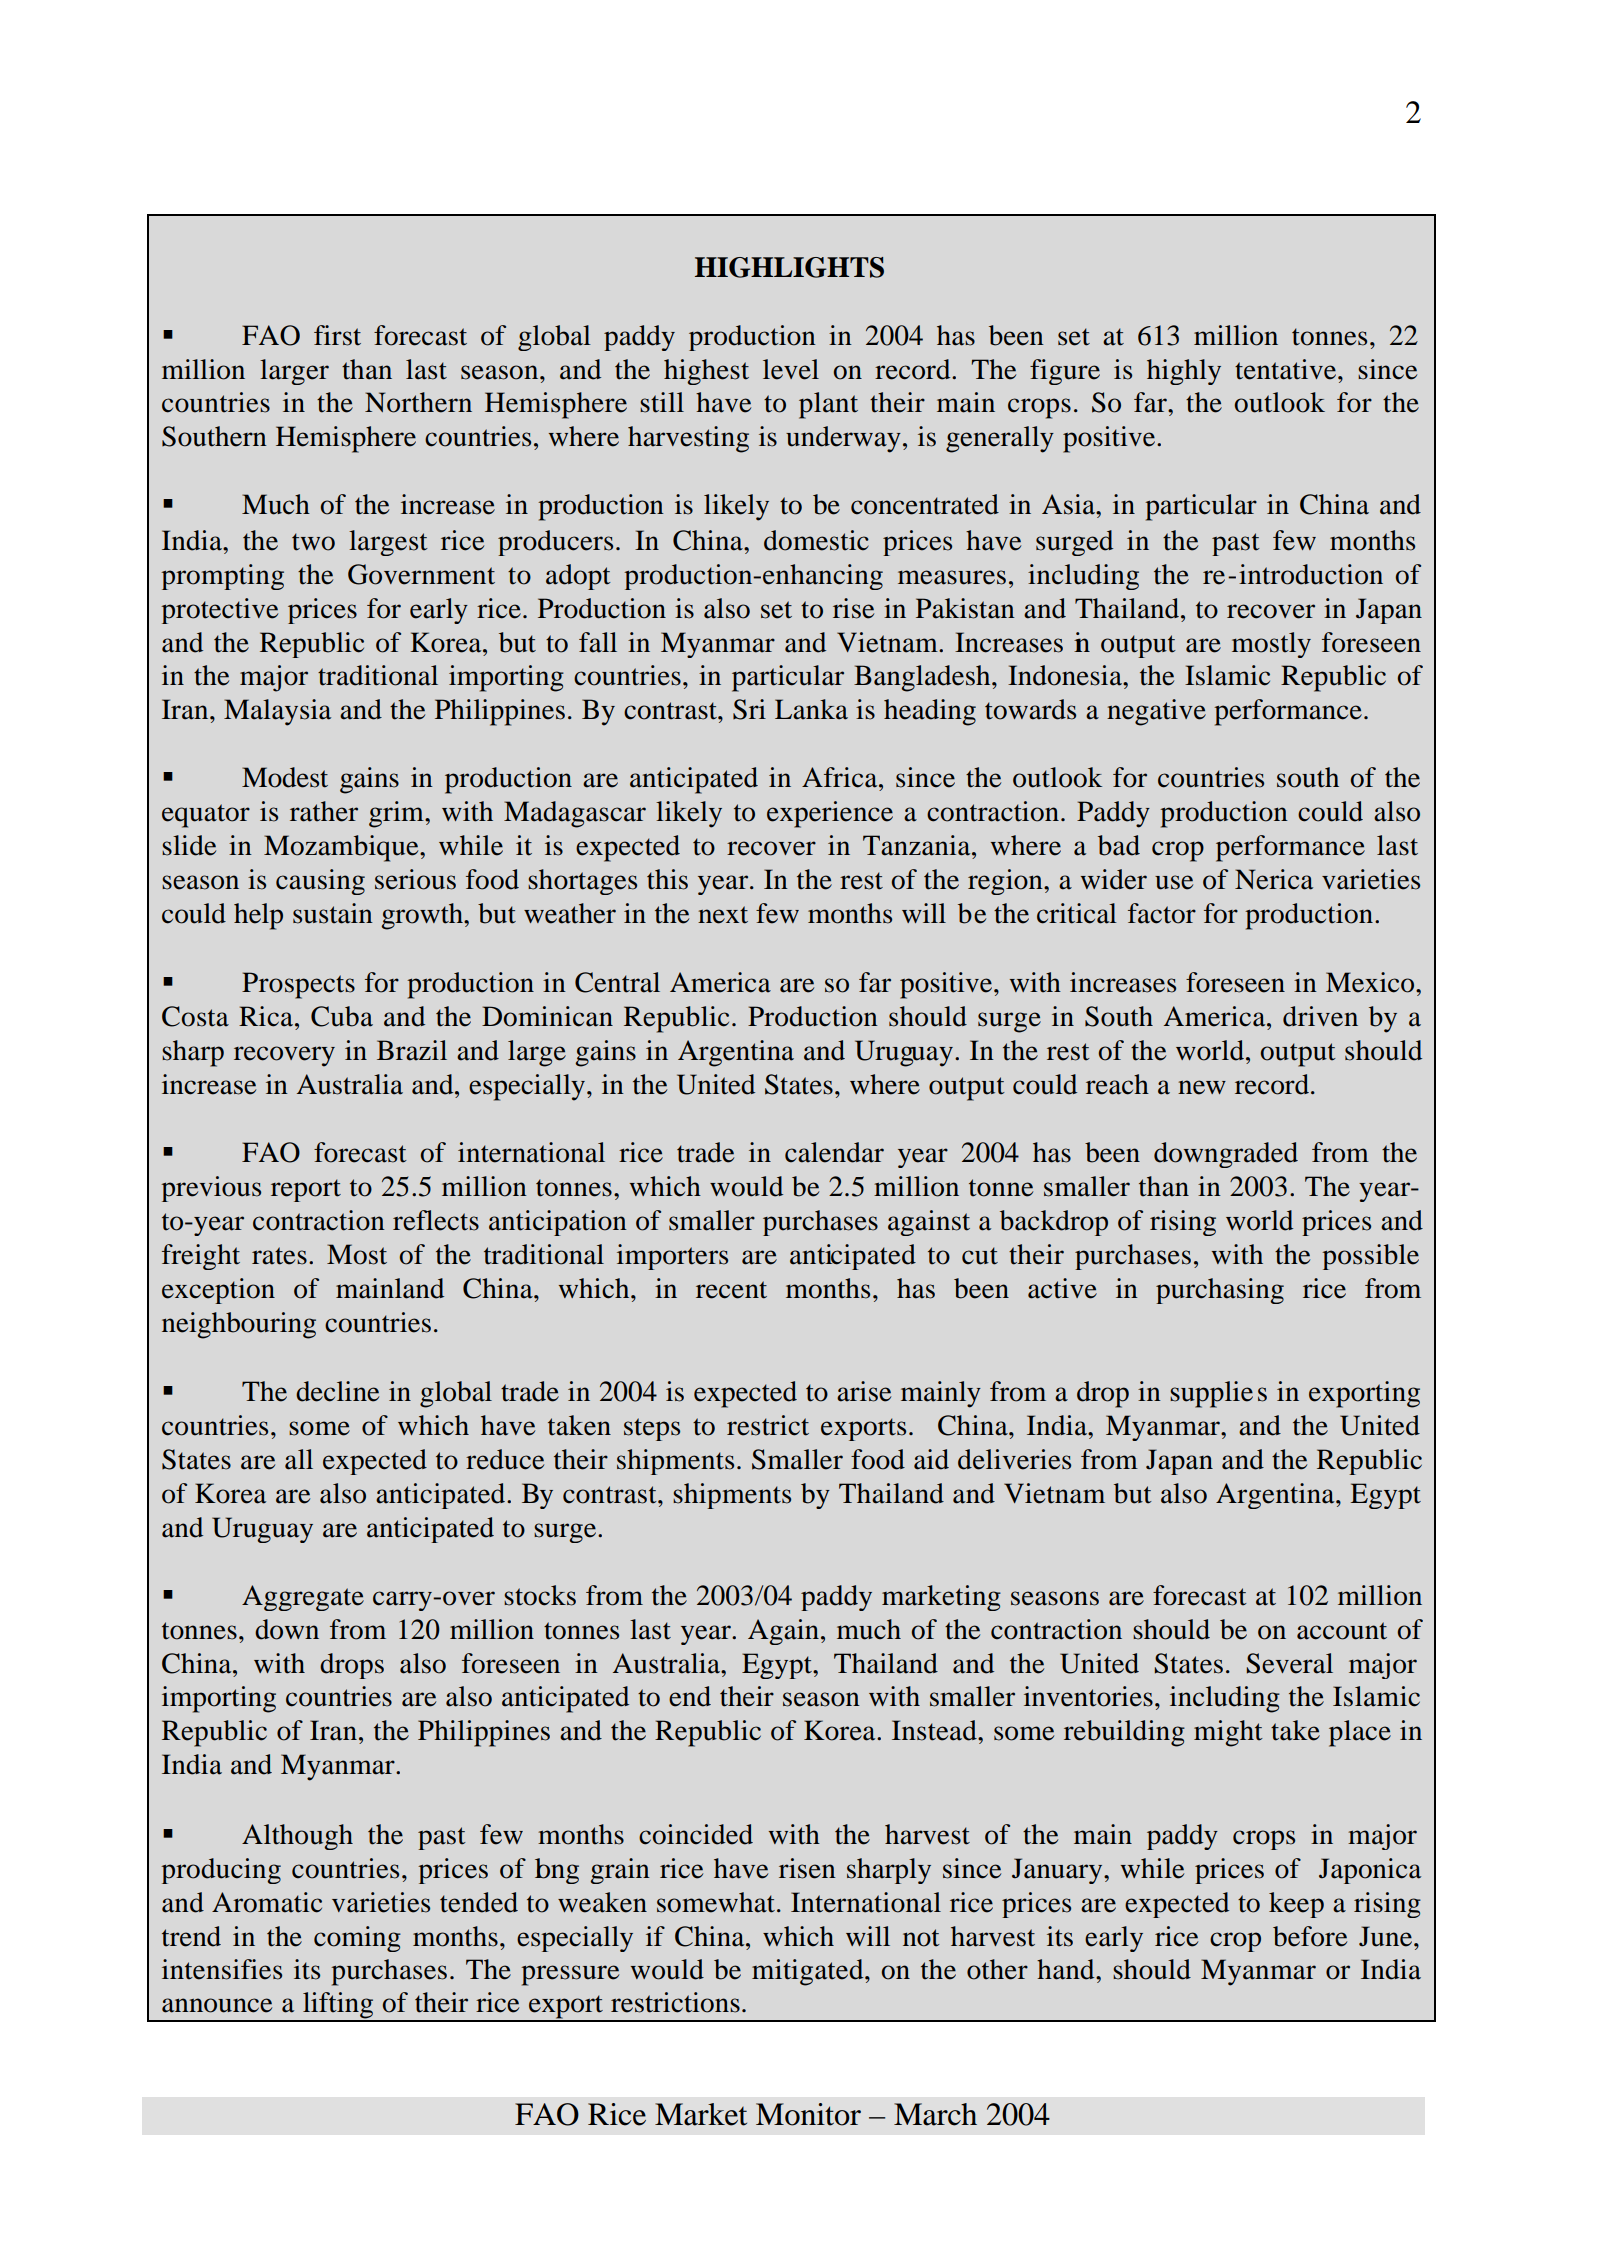  Describe the element at coordinates (791, 369) in the page. I see `level` at that location.
